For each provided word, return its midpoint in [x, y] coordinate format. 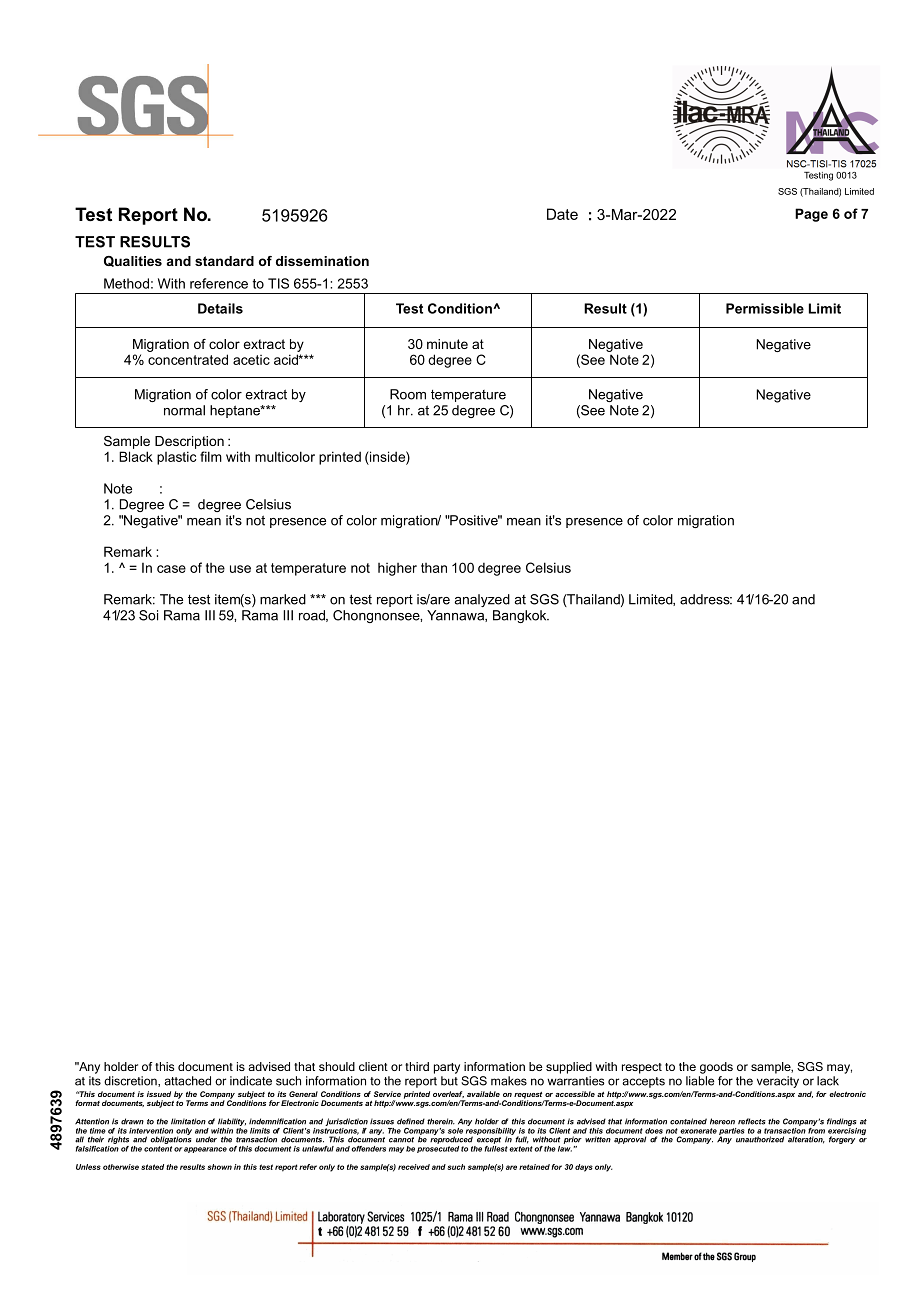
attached [187, 1081]
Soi [148, 615]
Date [562, 214]
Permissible [765, 308]
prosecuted [438, 1148]
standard [224, 261]
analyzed [482, 600]
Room [408, 394]
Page [811, 215]
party [447, 1068]
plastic [176, 458]
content [158, 1149]
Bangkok [521, 616]
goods [716, 1068]
